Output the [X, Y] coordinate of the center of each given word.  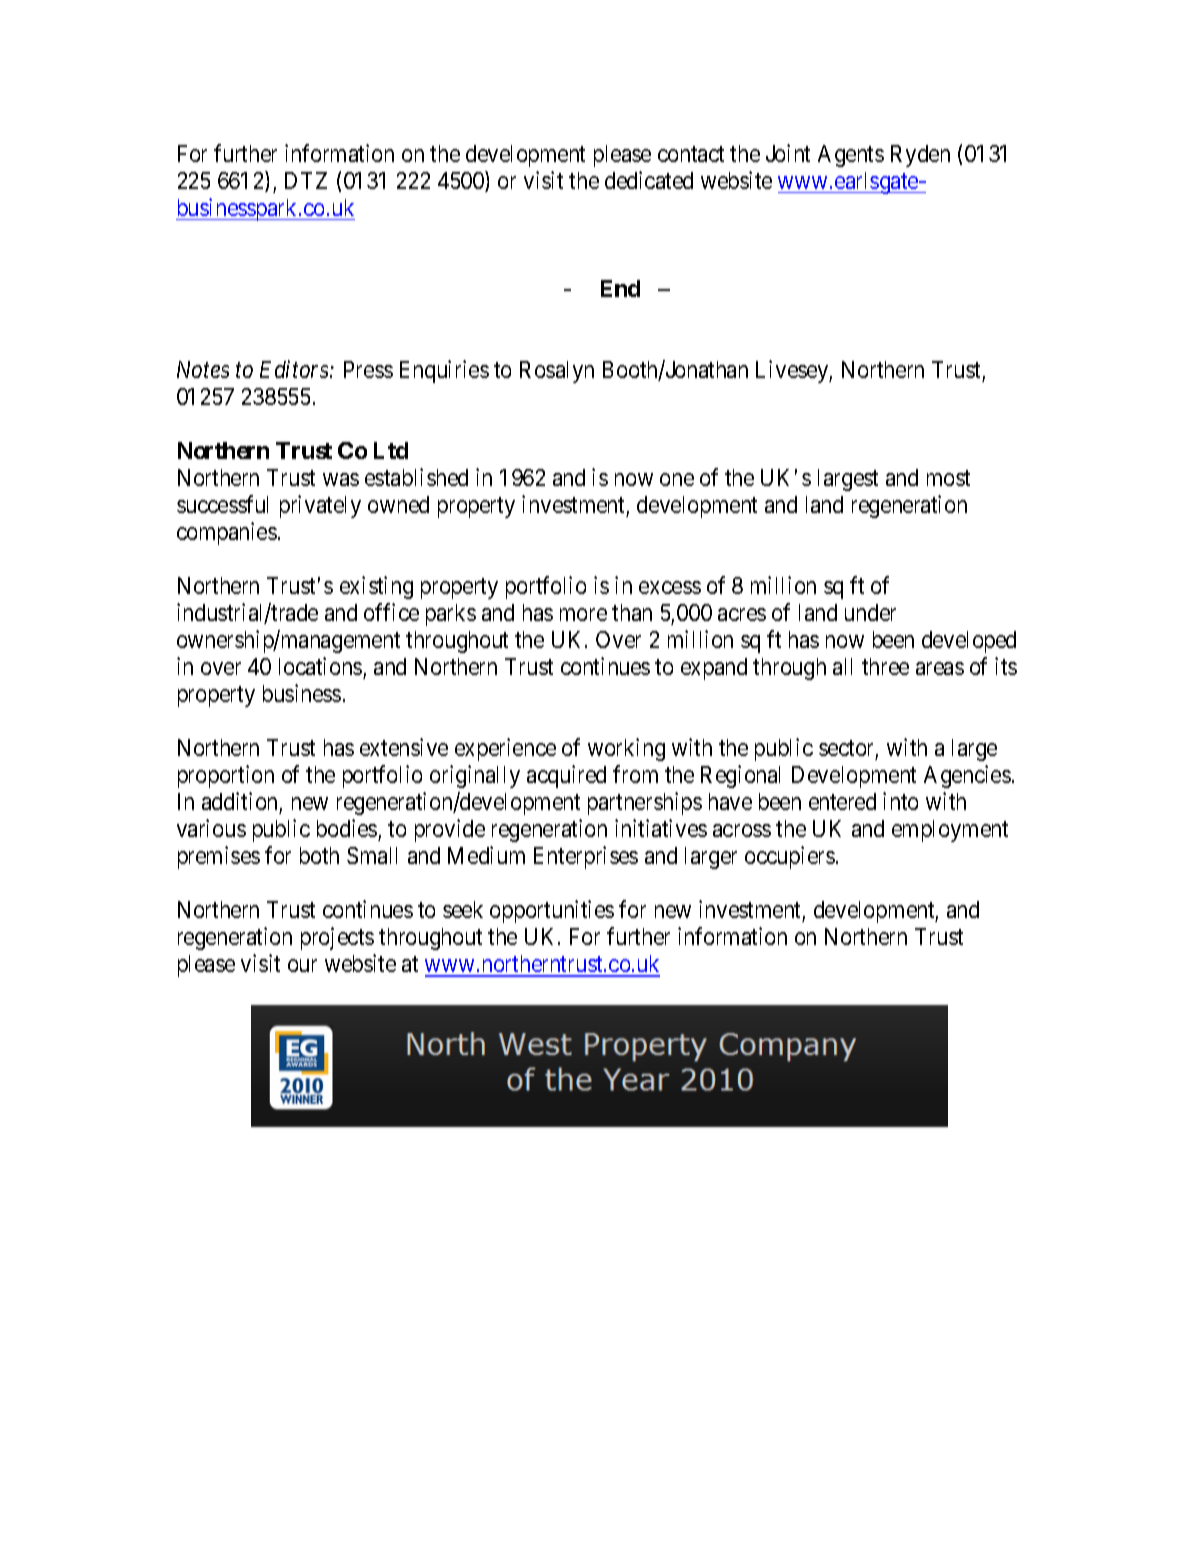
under [870, 612]
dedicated [649, 180]
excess [670, 587]
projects [337, 938]
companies [227, 533]
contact [691, 154]
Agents [851, 156]
